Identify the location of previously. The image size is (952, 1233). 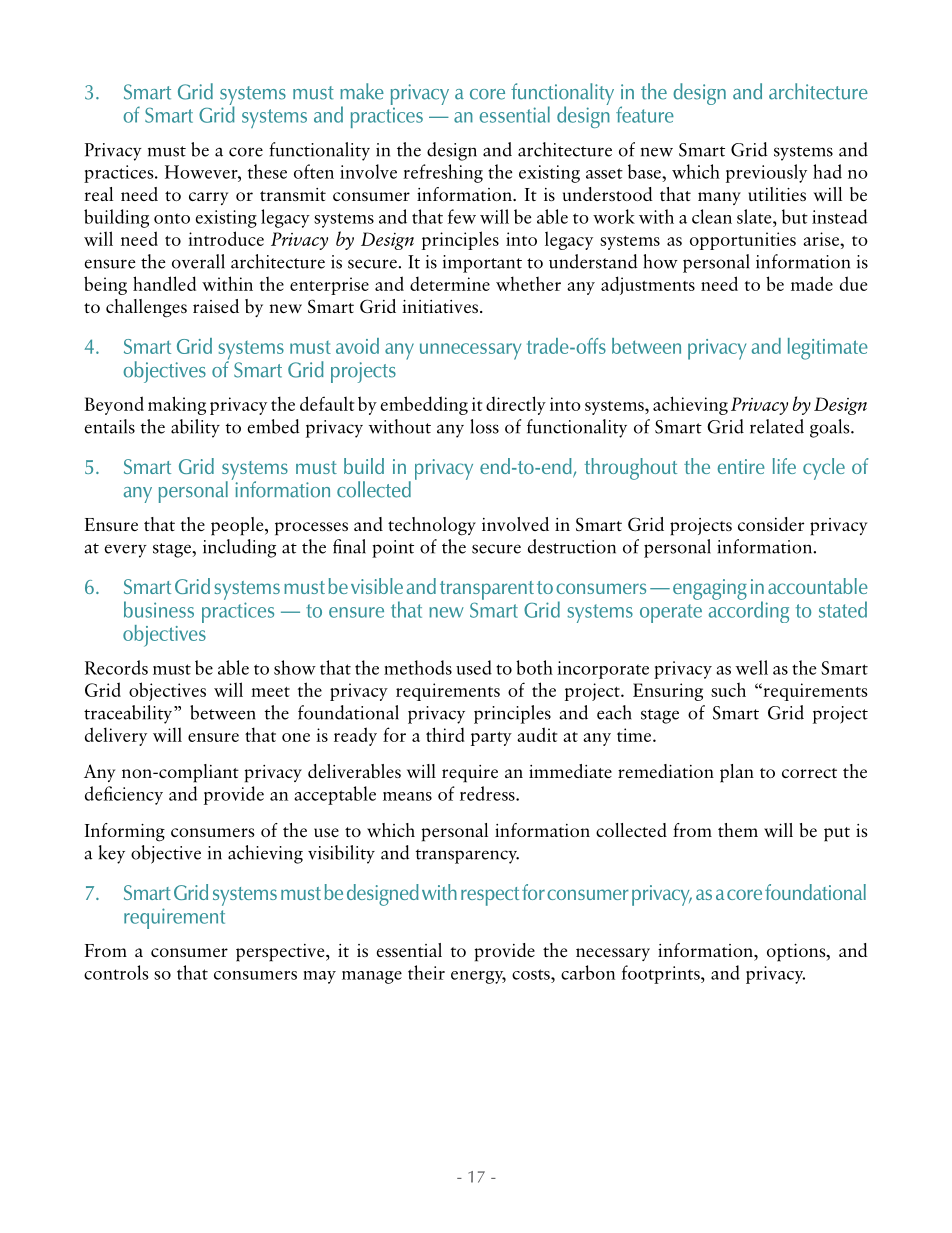
(766, 173).
